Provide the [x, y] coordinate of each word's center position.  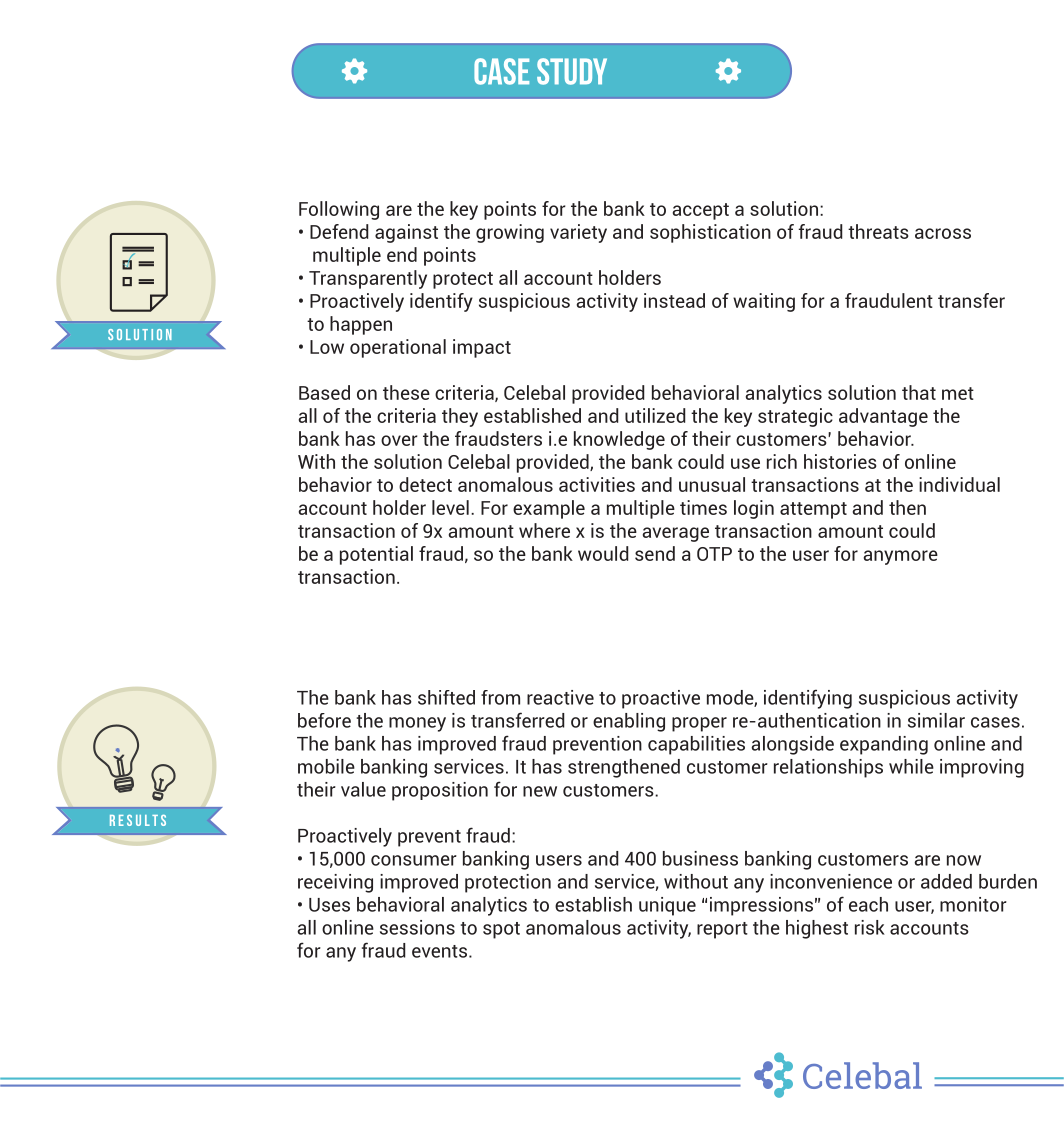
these [406, 392]
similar [936, 720]
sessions [417, 927]
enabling [629, 722]
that [919, 392]
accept [701, 211]
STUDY [572, 71]
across [943, 233]
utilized [655, 415]
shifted [446, 697]
